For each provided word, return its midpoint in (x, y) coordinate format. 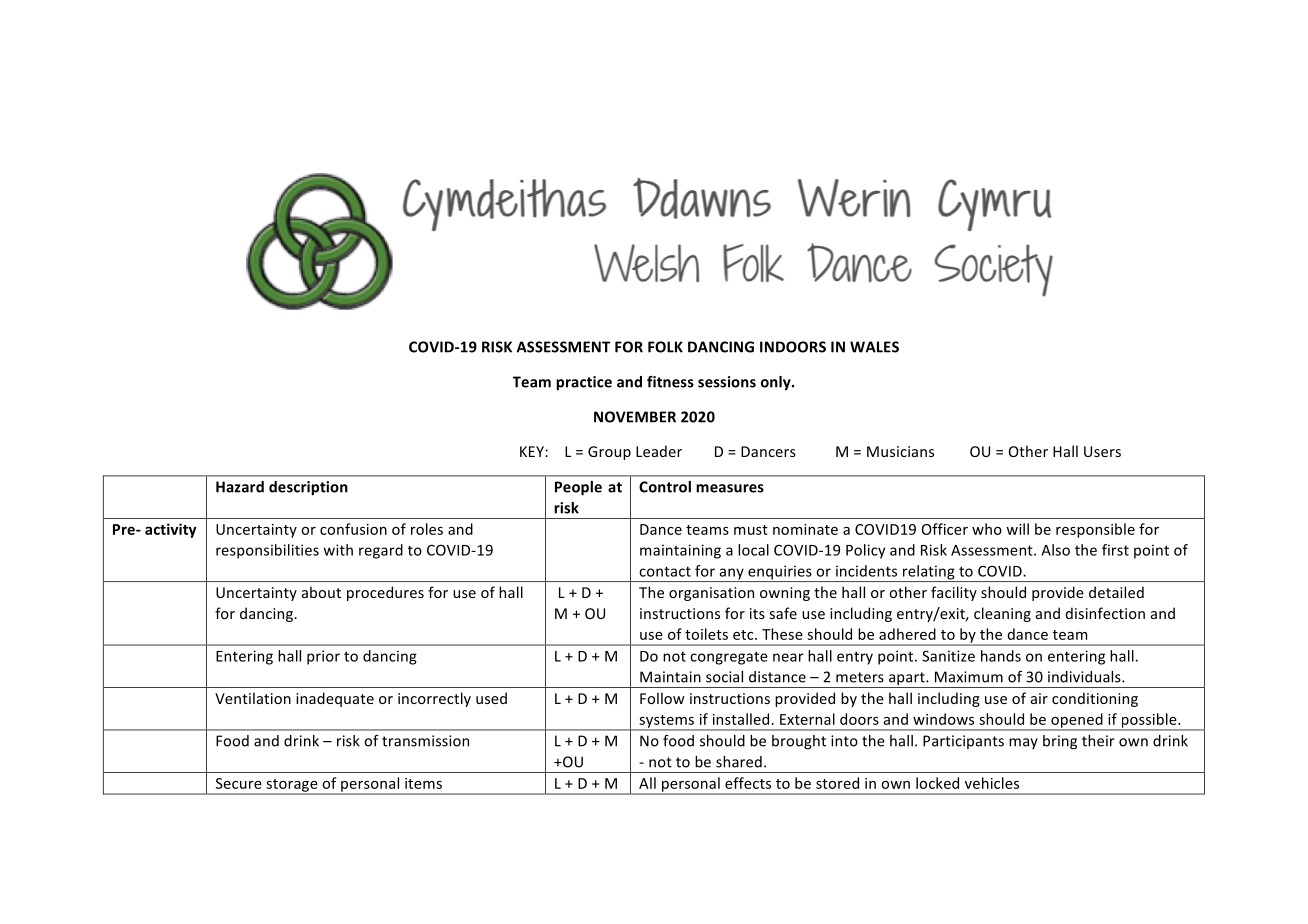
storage (292, 786)
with (338, 550)
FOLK (665, 347)
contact (665, 571)
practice (584, 383)
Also (1055, 550)
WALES (874, 347)
